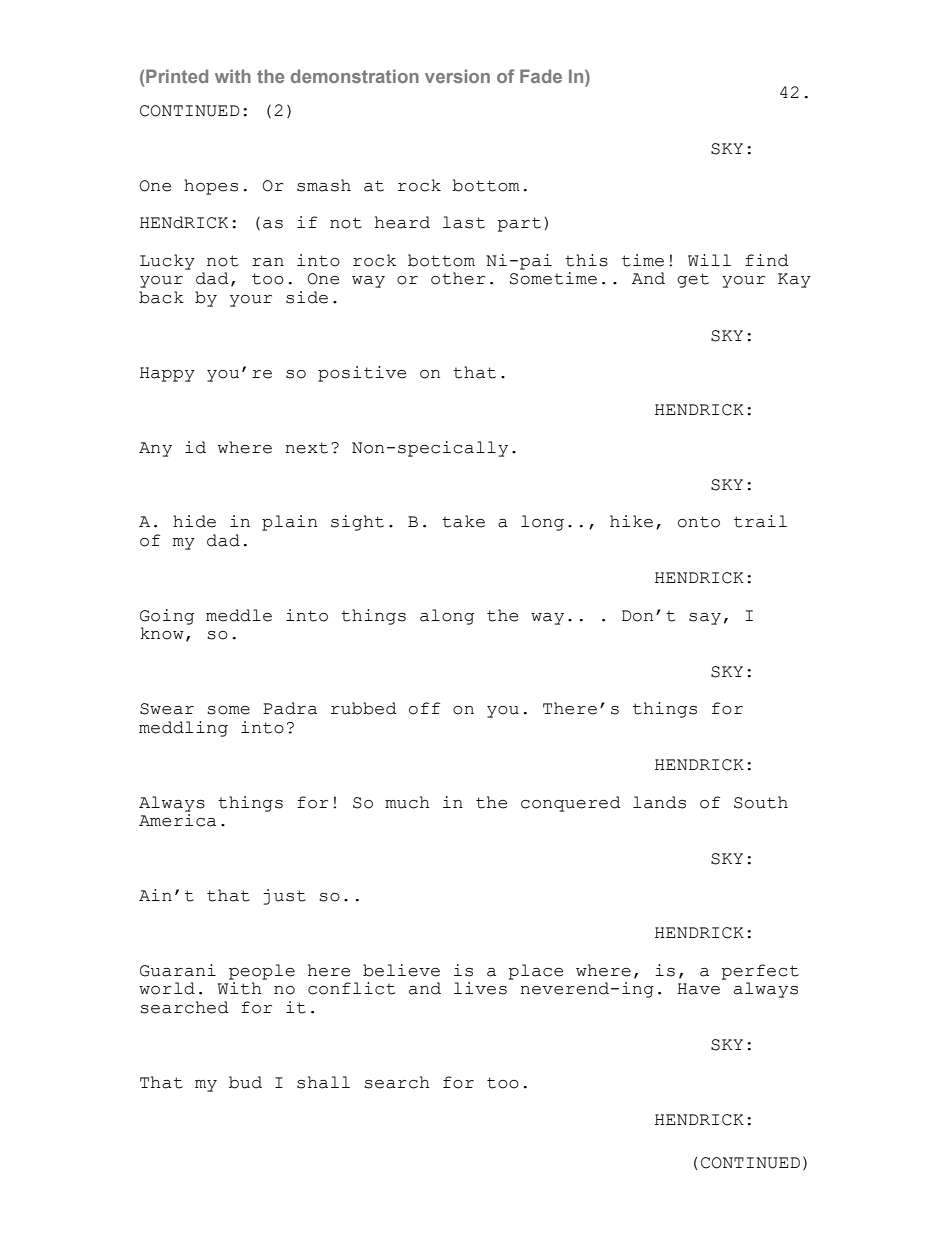 The width and height of the screenshot is (952, 1233). Describe the element at coordinates (245, 1082) in the screenshot. I see `bud` at that location.
